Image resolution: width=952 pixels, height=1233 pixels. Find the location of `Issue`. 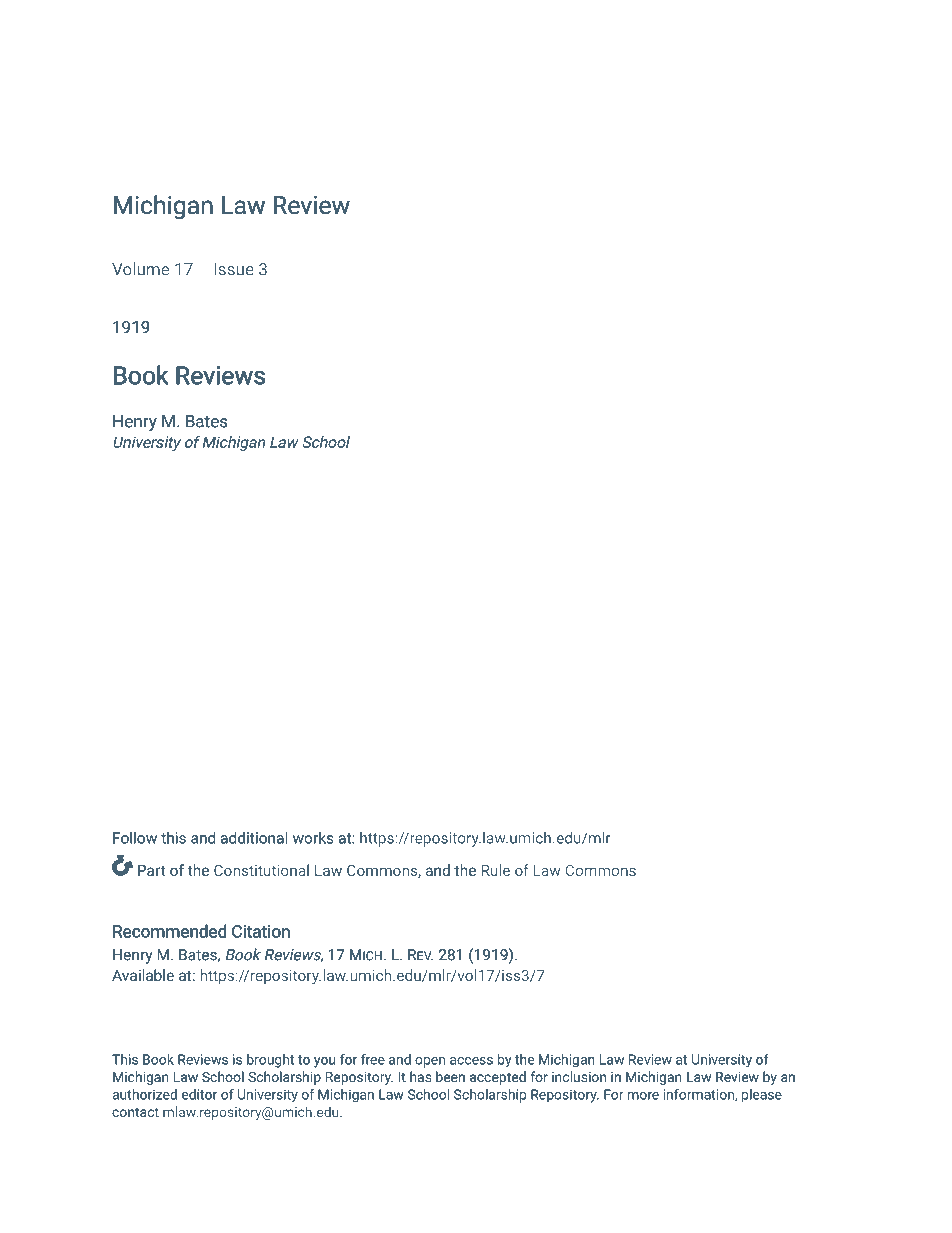

Issue is located at coordinates (234, 269).
